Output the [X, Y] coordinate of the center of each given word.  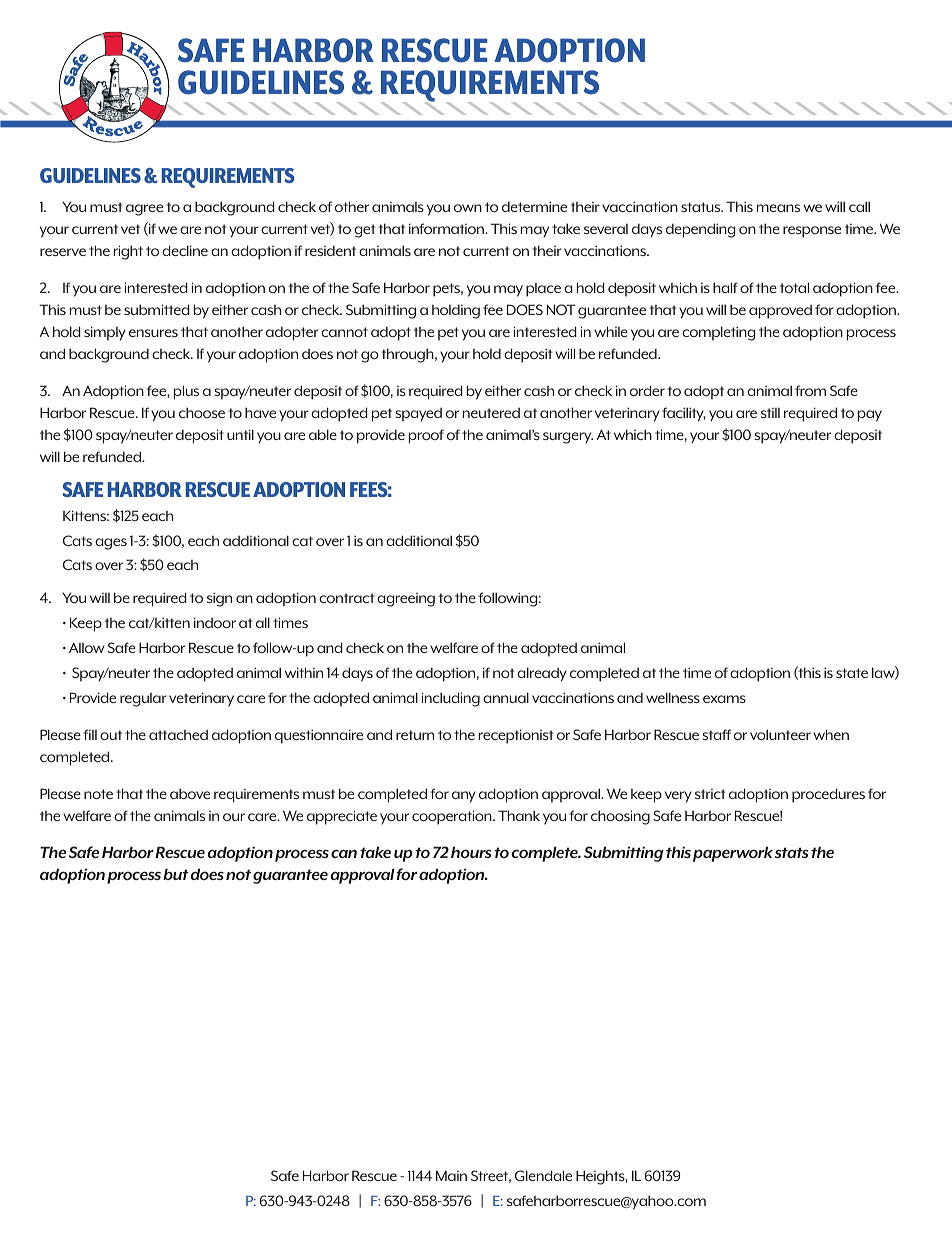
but [176, 874]
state [852, 673]
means [778, 208]
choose [202, 412]
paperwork [733, 854]
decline [185, 250]
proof [426, 436]
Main [451, 1175]
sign [219, 599]
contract [346, 598]
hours [471, 853]
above [190, 793]
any [464, 797]
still [770, 413]
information [447, 228]
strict [710, 794]
